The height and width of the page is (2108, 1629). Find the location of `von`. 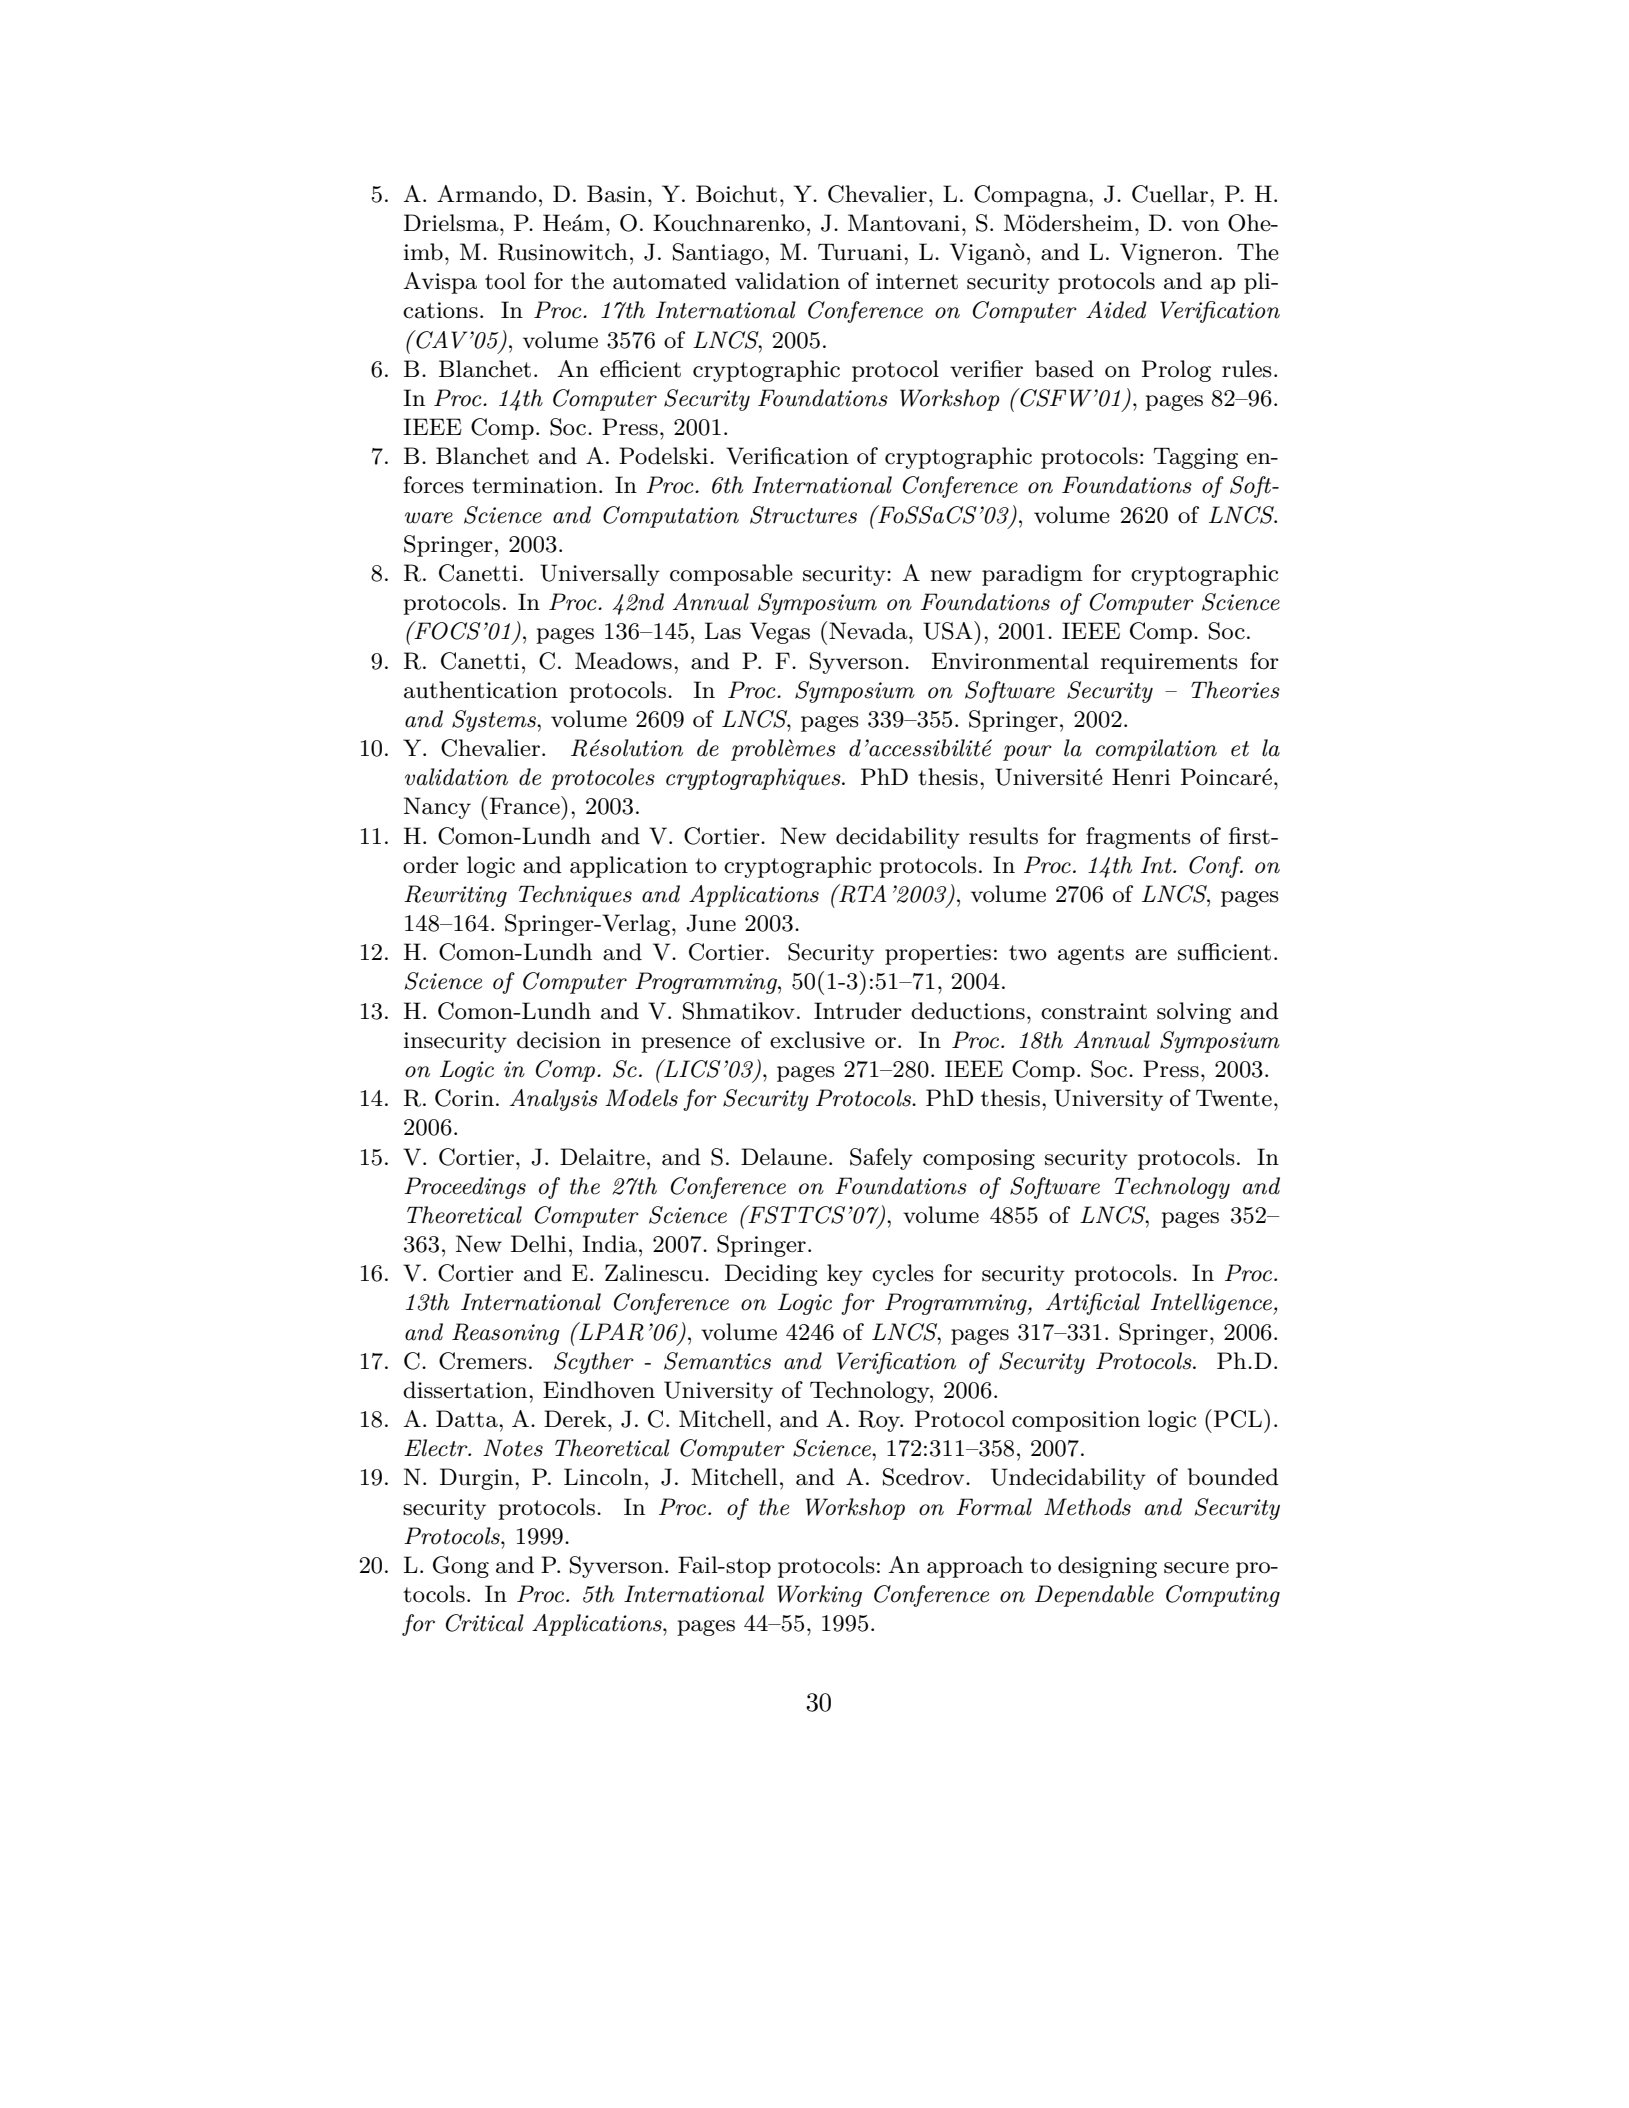

von is located at coordinates (1200, 226).
